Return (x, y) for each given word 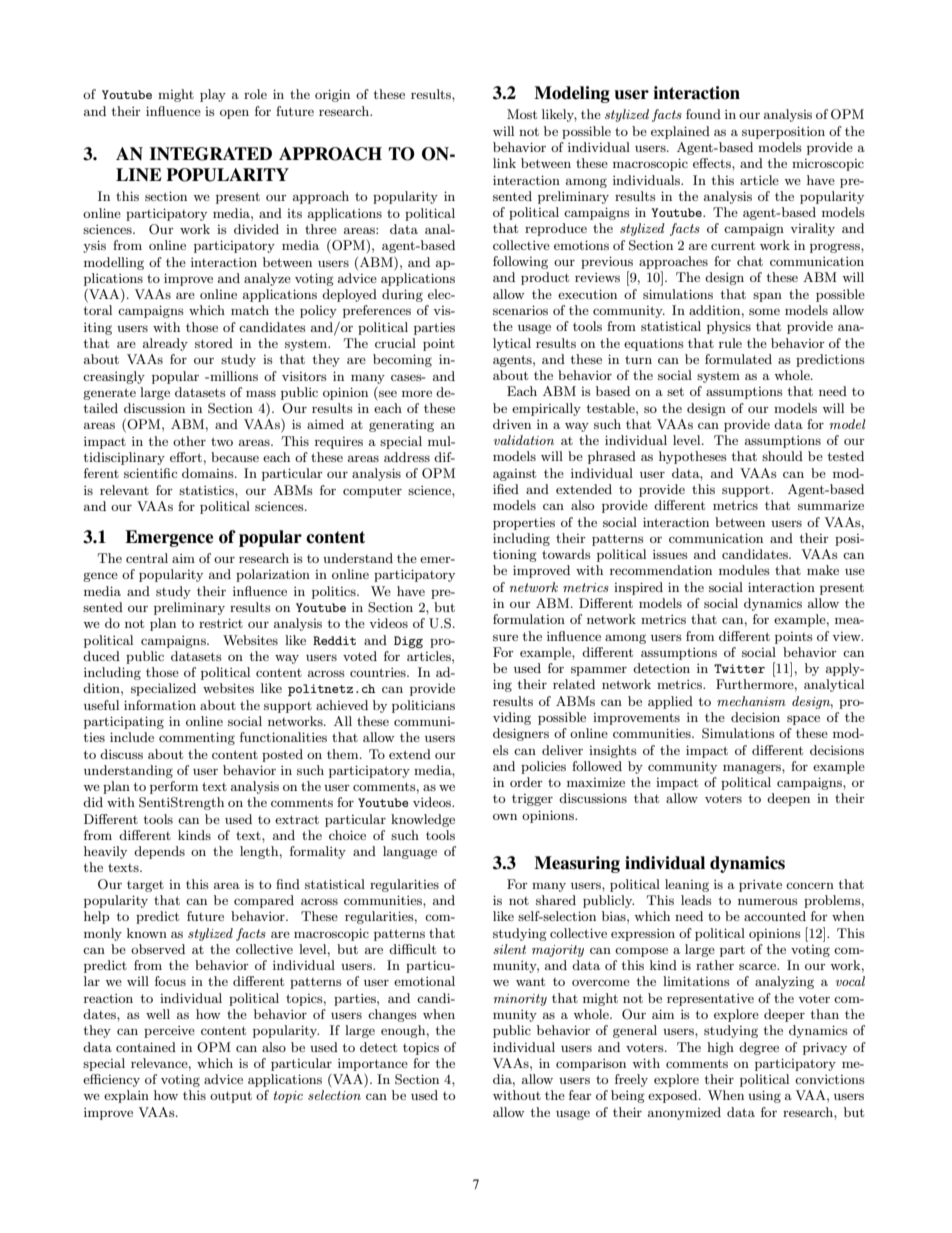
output (231, 1097)
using (764, 1096)
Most (522, 114)
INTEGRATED (211, 154)
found (703, 114)
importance (373, 1065)
